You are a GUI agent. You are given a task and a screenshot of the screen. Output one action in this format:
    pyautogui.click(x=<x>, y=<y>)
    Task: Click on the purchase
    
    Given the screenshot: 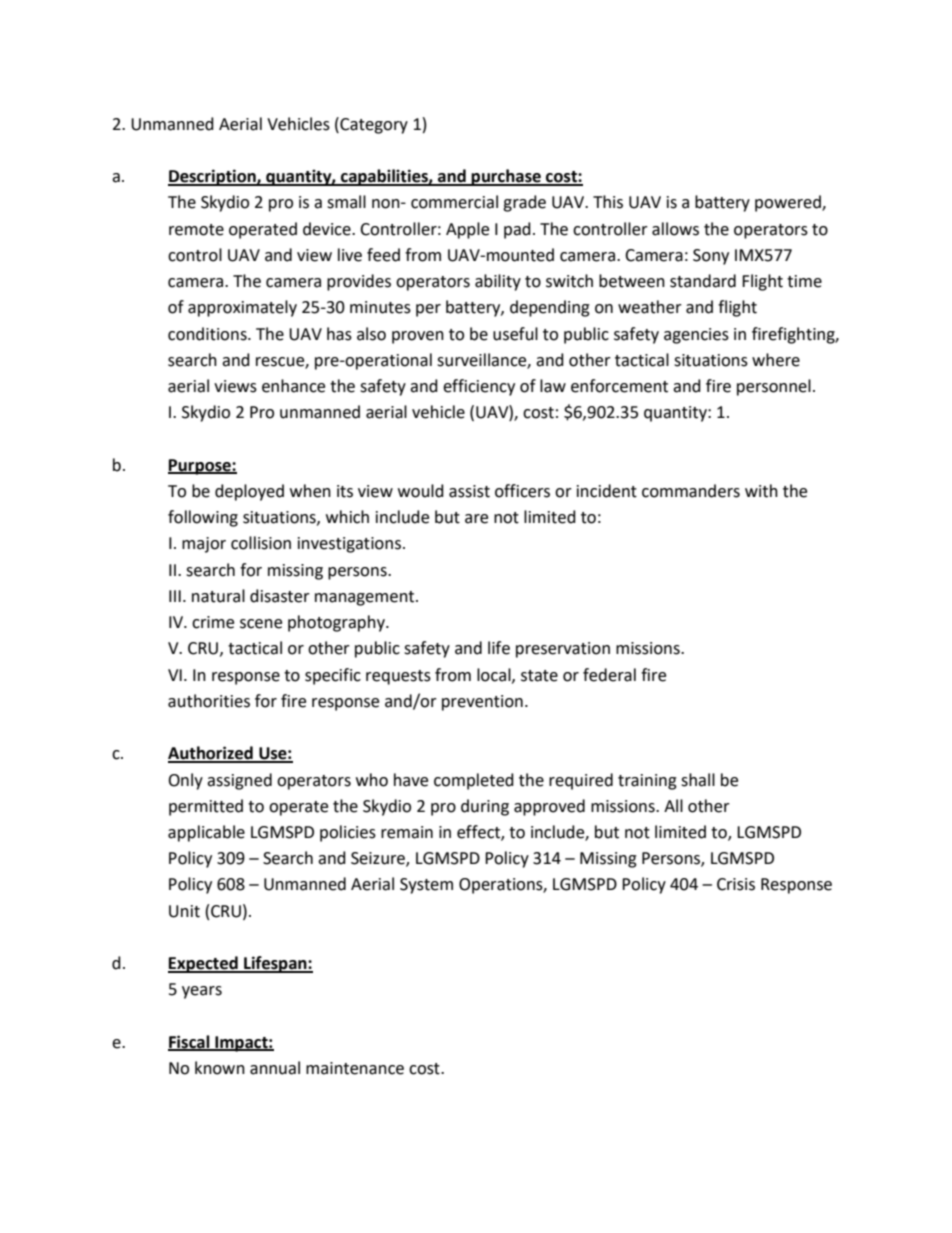 What is the action you would take?
    pyautogui.click(x=506, y=177)
